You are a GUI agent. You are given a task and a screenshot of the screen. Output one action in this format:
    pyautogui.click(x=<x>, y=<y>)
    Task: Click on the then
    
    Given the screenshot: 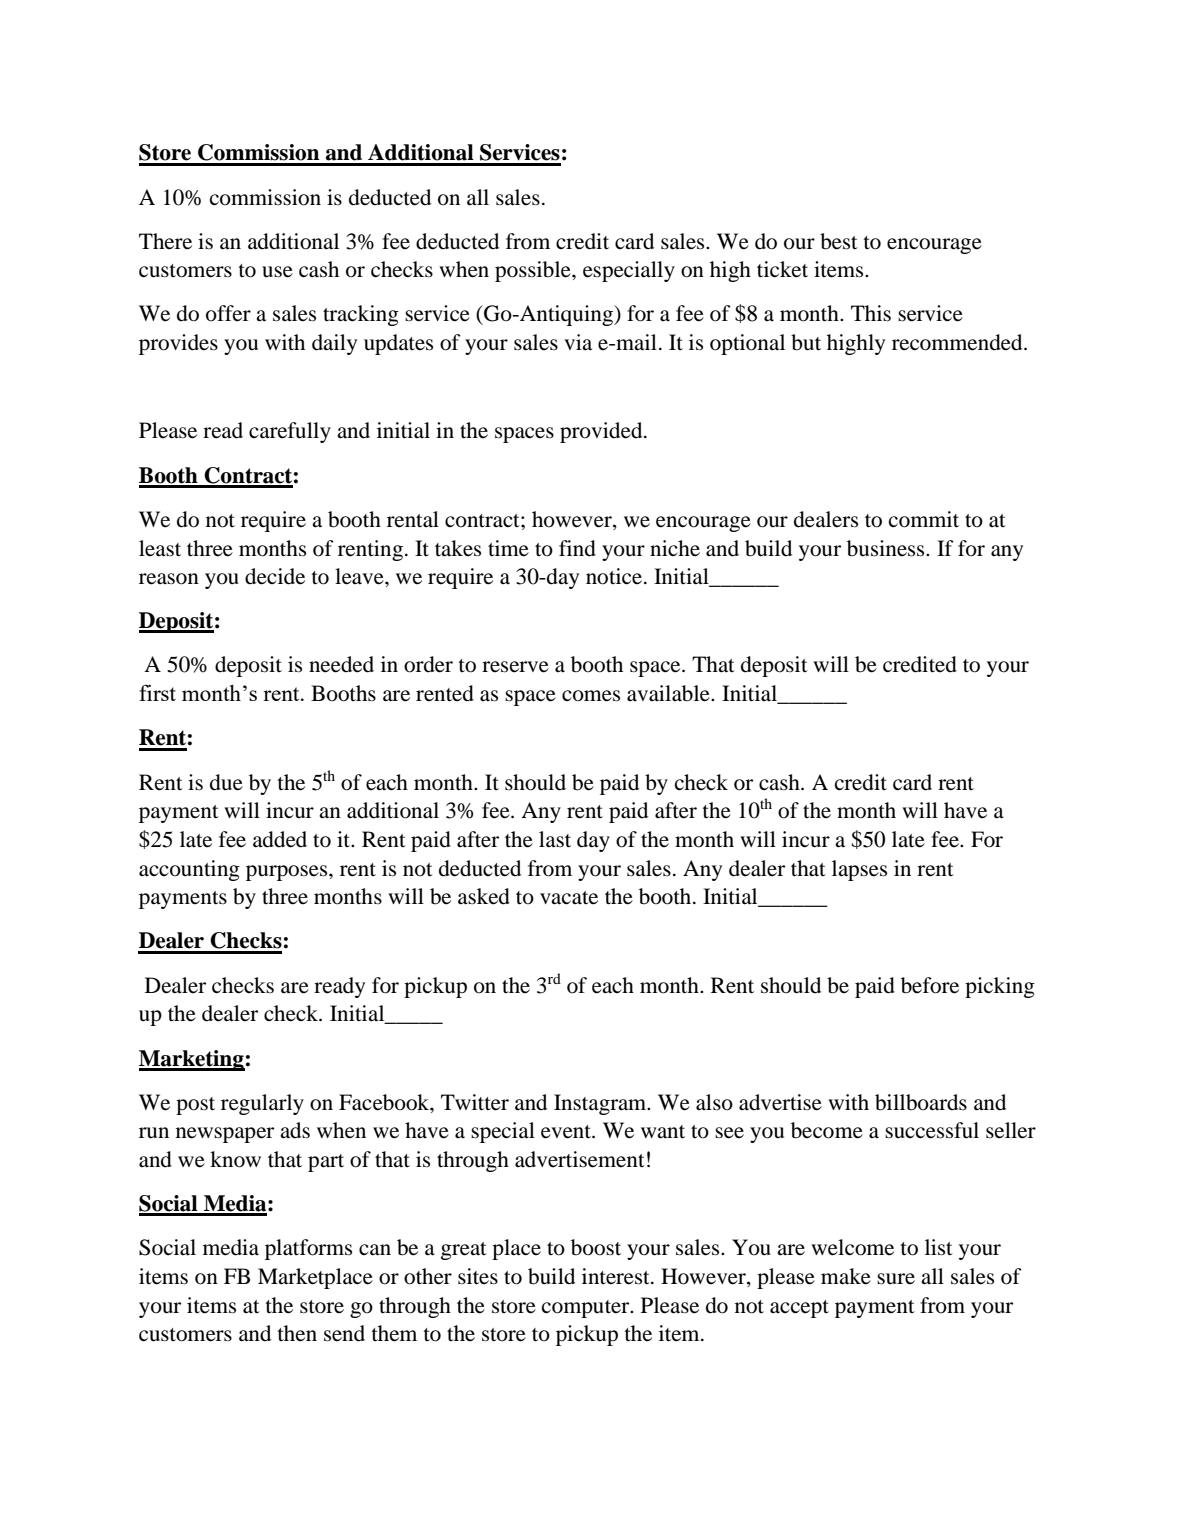 What is the action you would take?
    pyautogui.click(x=297, y=1333)
